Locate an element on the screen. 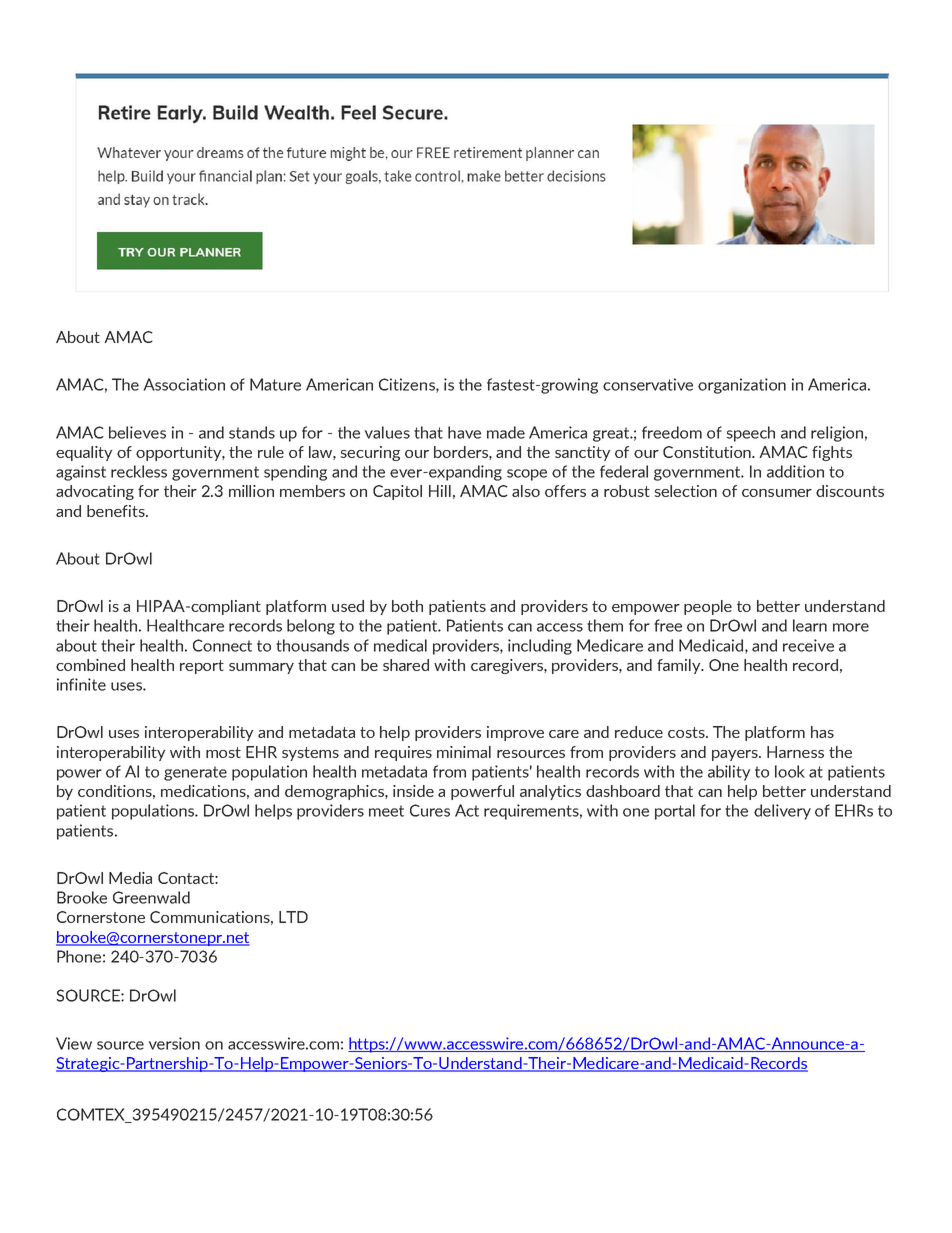 The width and height of the screenshot is (952, 1233). organization is located at coordinates (742, 386).
